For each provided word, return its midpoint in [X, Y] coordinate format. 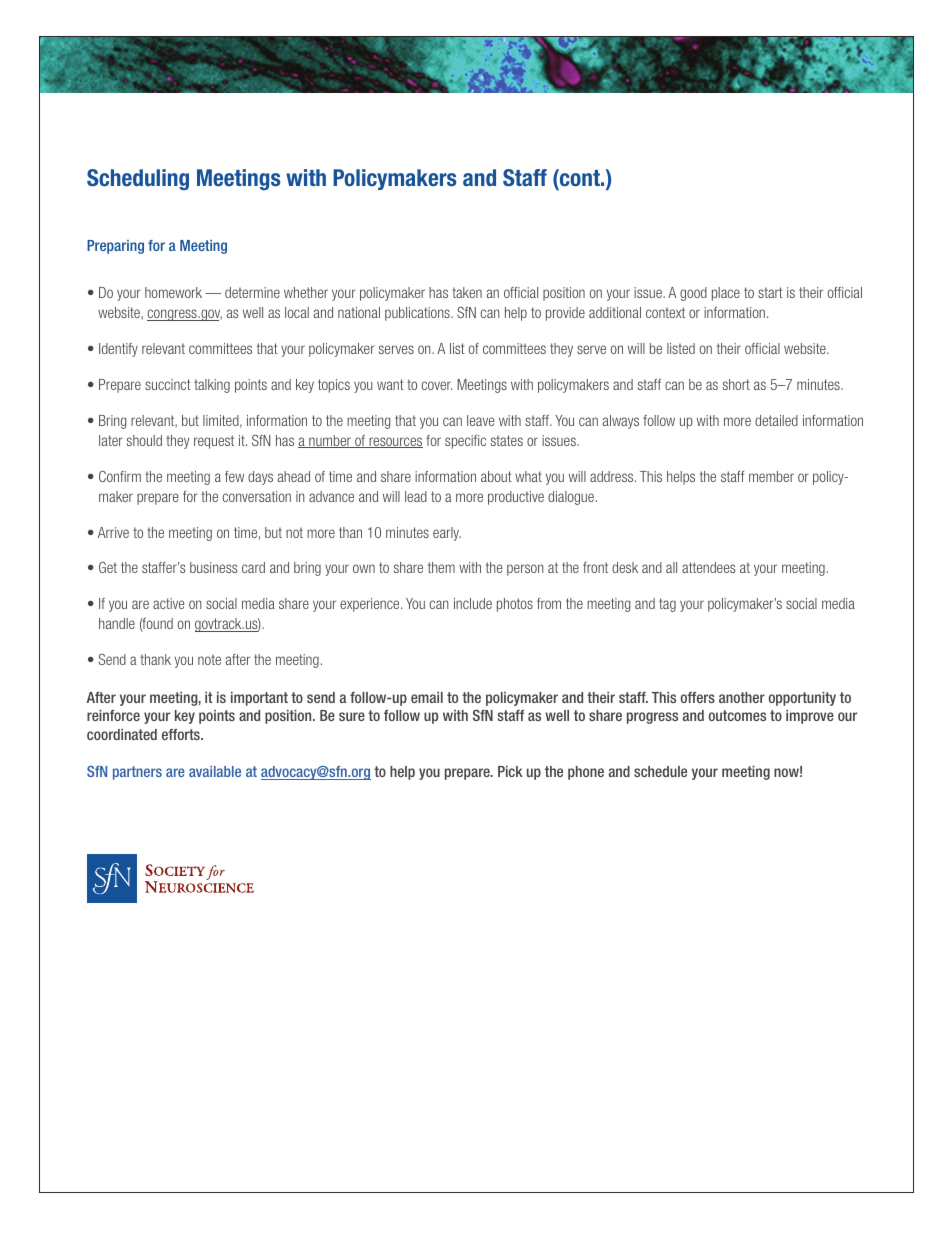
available [215, 771]
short [736, 384]
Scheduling [138, 179]
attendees [708, 567]
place [726, 294]
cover [437, 385]
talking [212, 386]
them [441, 567]
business [213, 567]
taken [467, 292]
